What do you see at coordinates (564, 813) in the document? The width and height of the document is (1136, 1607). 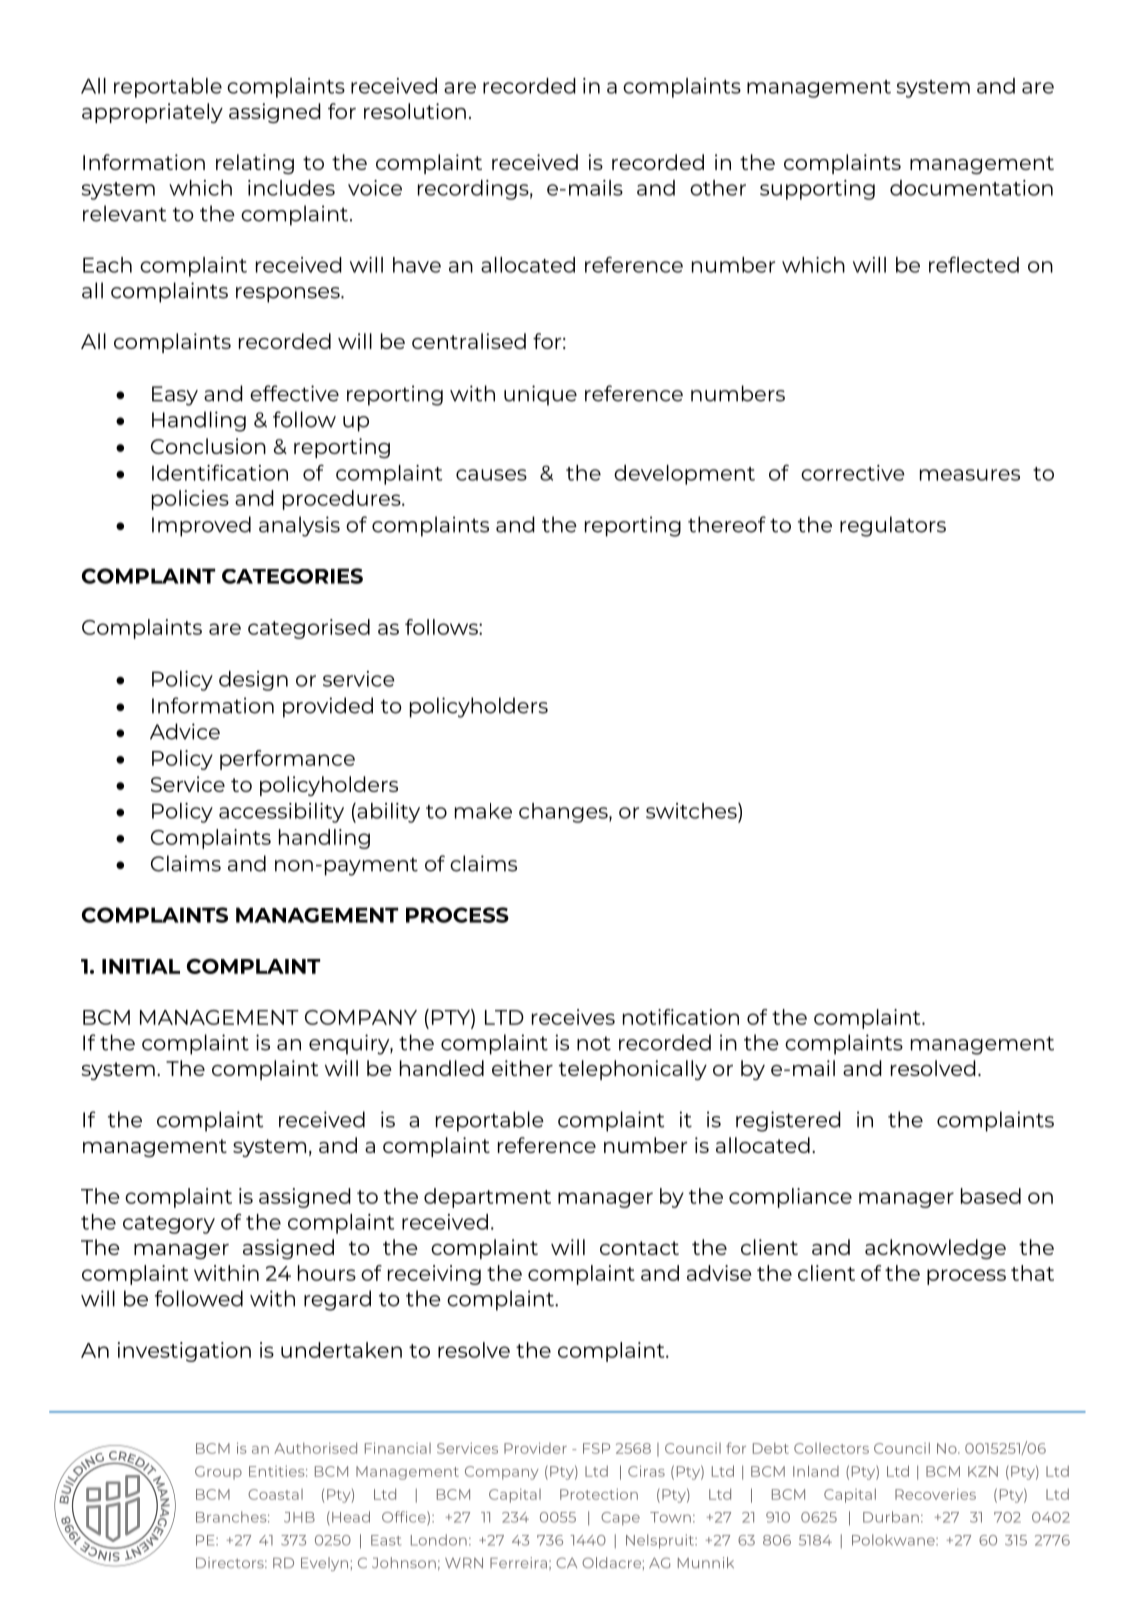 I see `changes` at bounding box center [564, 813].
